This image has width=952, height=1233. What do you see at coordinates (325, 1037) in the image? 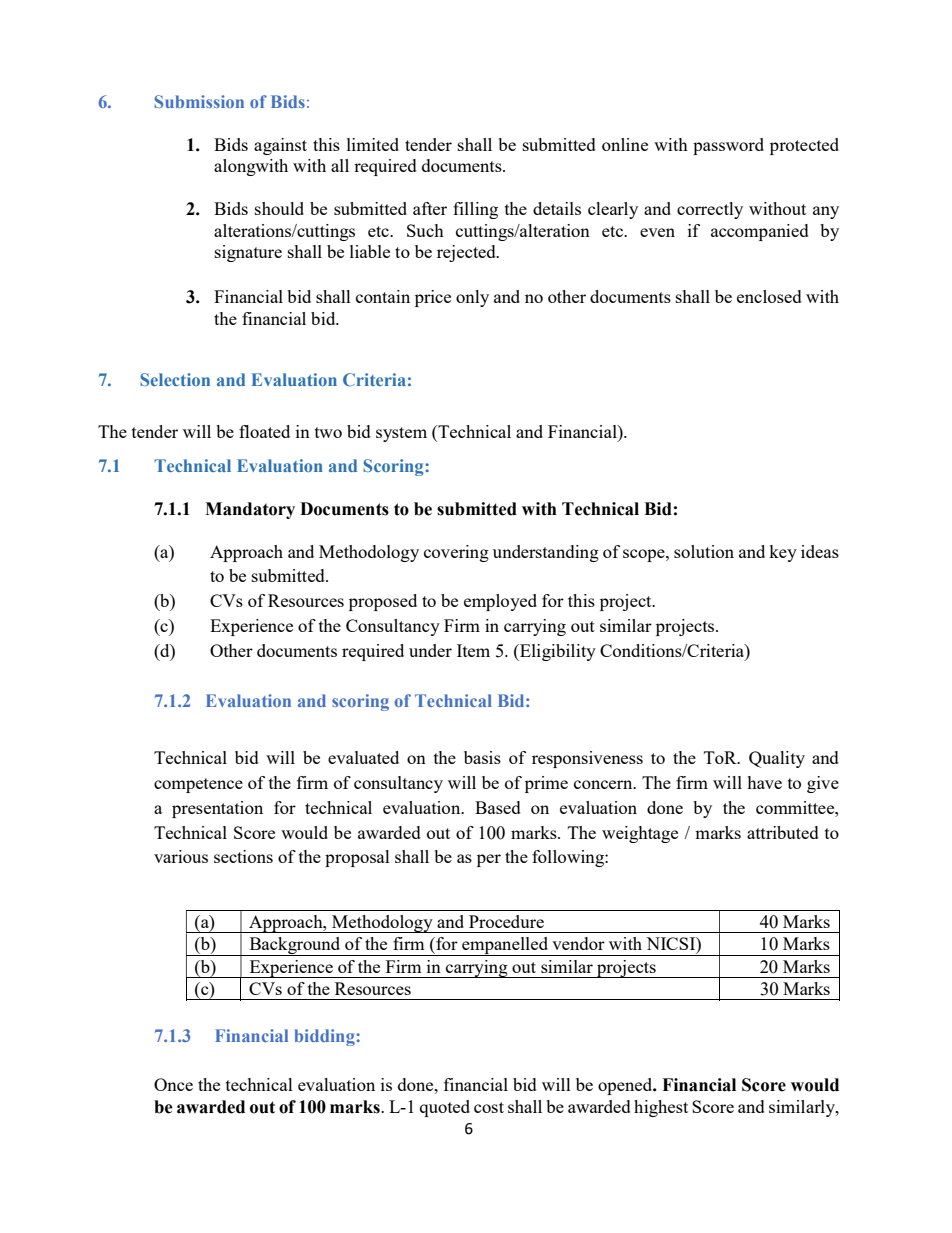
I see `bidding` at bounding box center [325, 1037].
